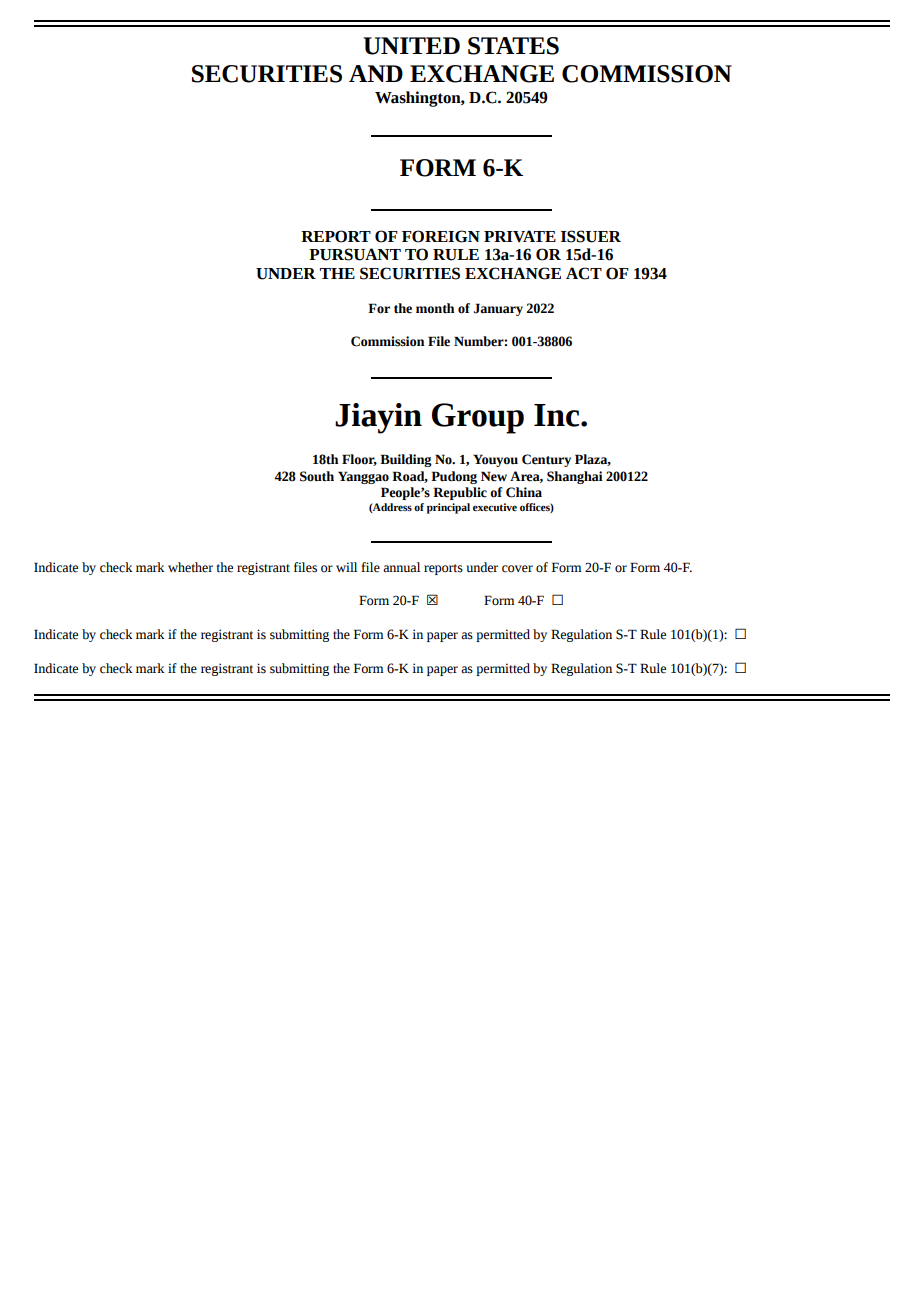  Describe the element at coordinates (478, 418) in the document. I see `Group` at that location.
